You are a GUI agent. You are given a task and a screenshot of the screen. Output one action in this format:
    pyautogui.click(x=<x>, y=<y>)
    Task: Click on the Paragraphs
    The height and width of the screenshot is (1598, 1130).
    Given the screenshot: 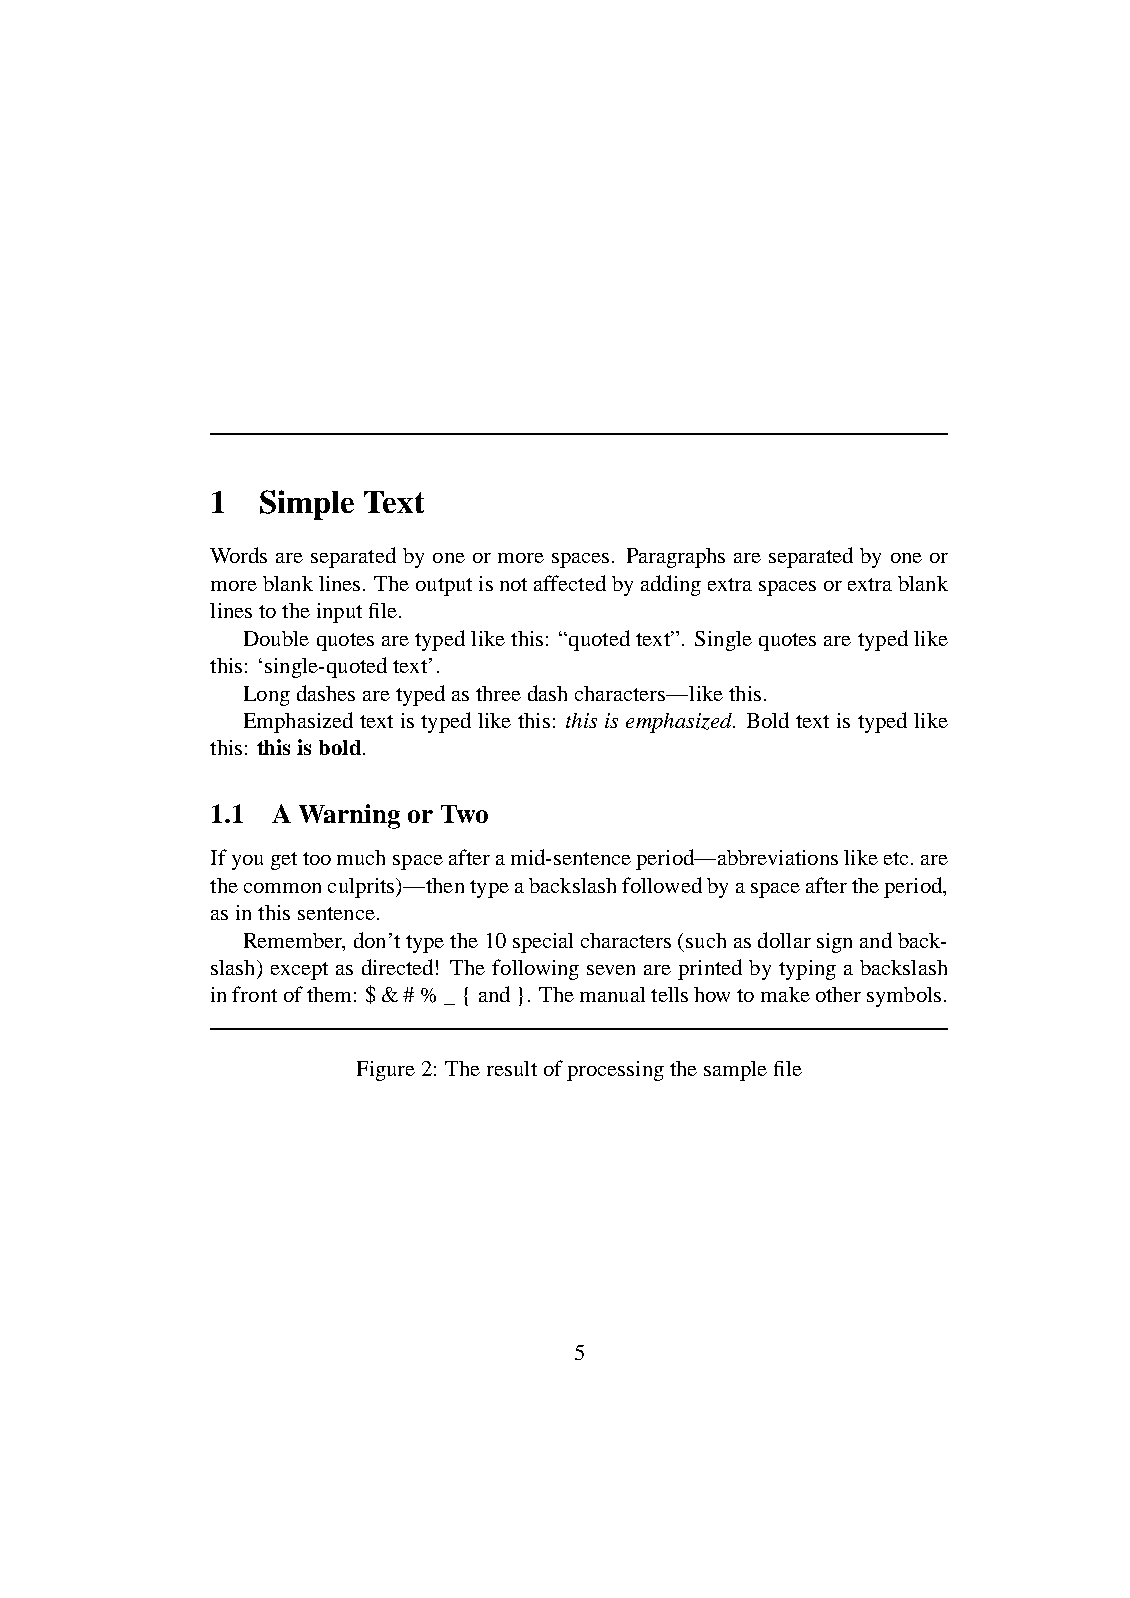 What is the action you would take?
    pyautogui.click(x=676, y=558)
